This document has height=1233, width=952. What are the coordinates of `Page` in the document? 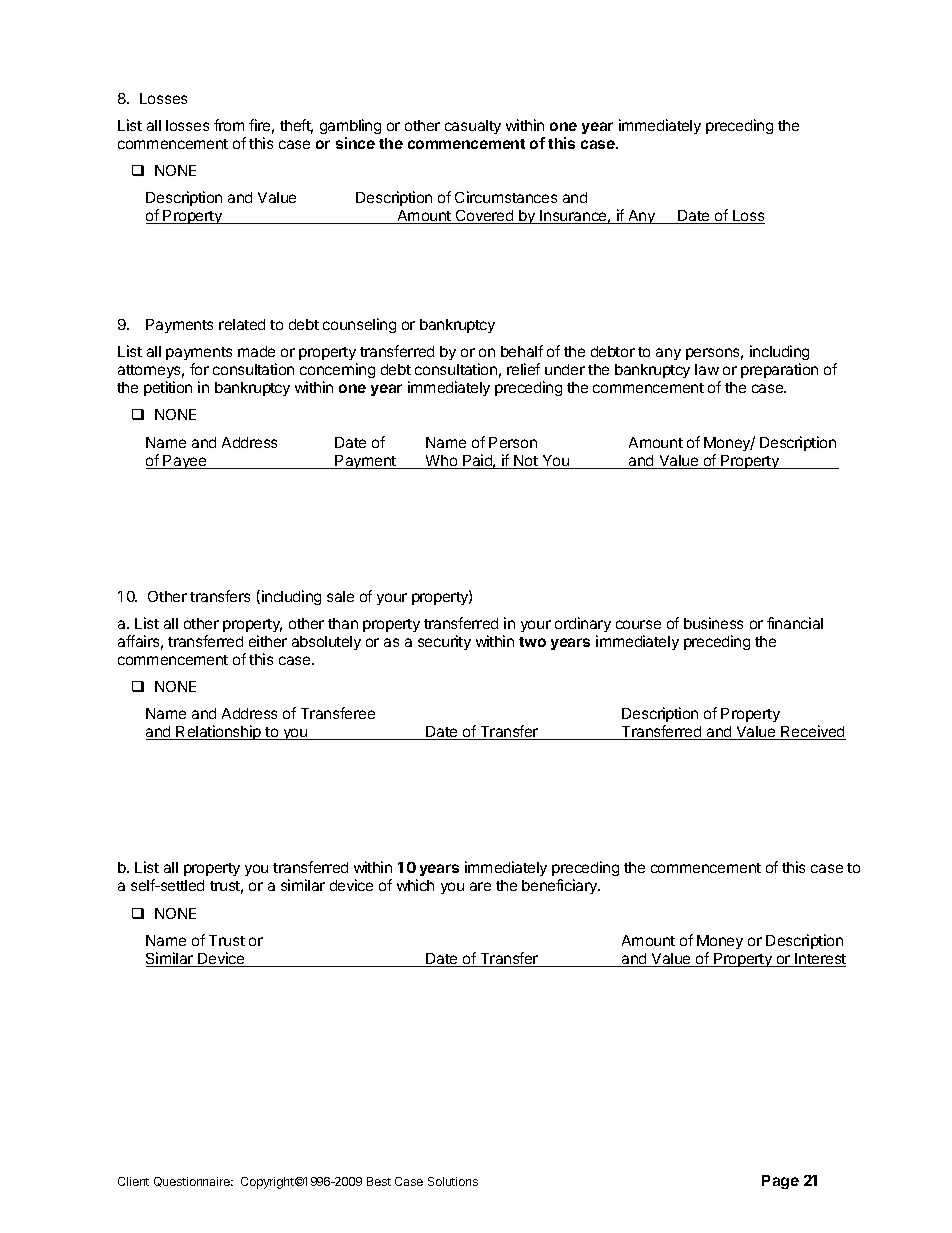 It's located at (780, 1182).
